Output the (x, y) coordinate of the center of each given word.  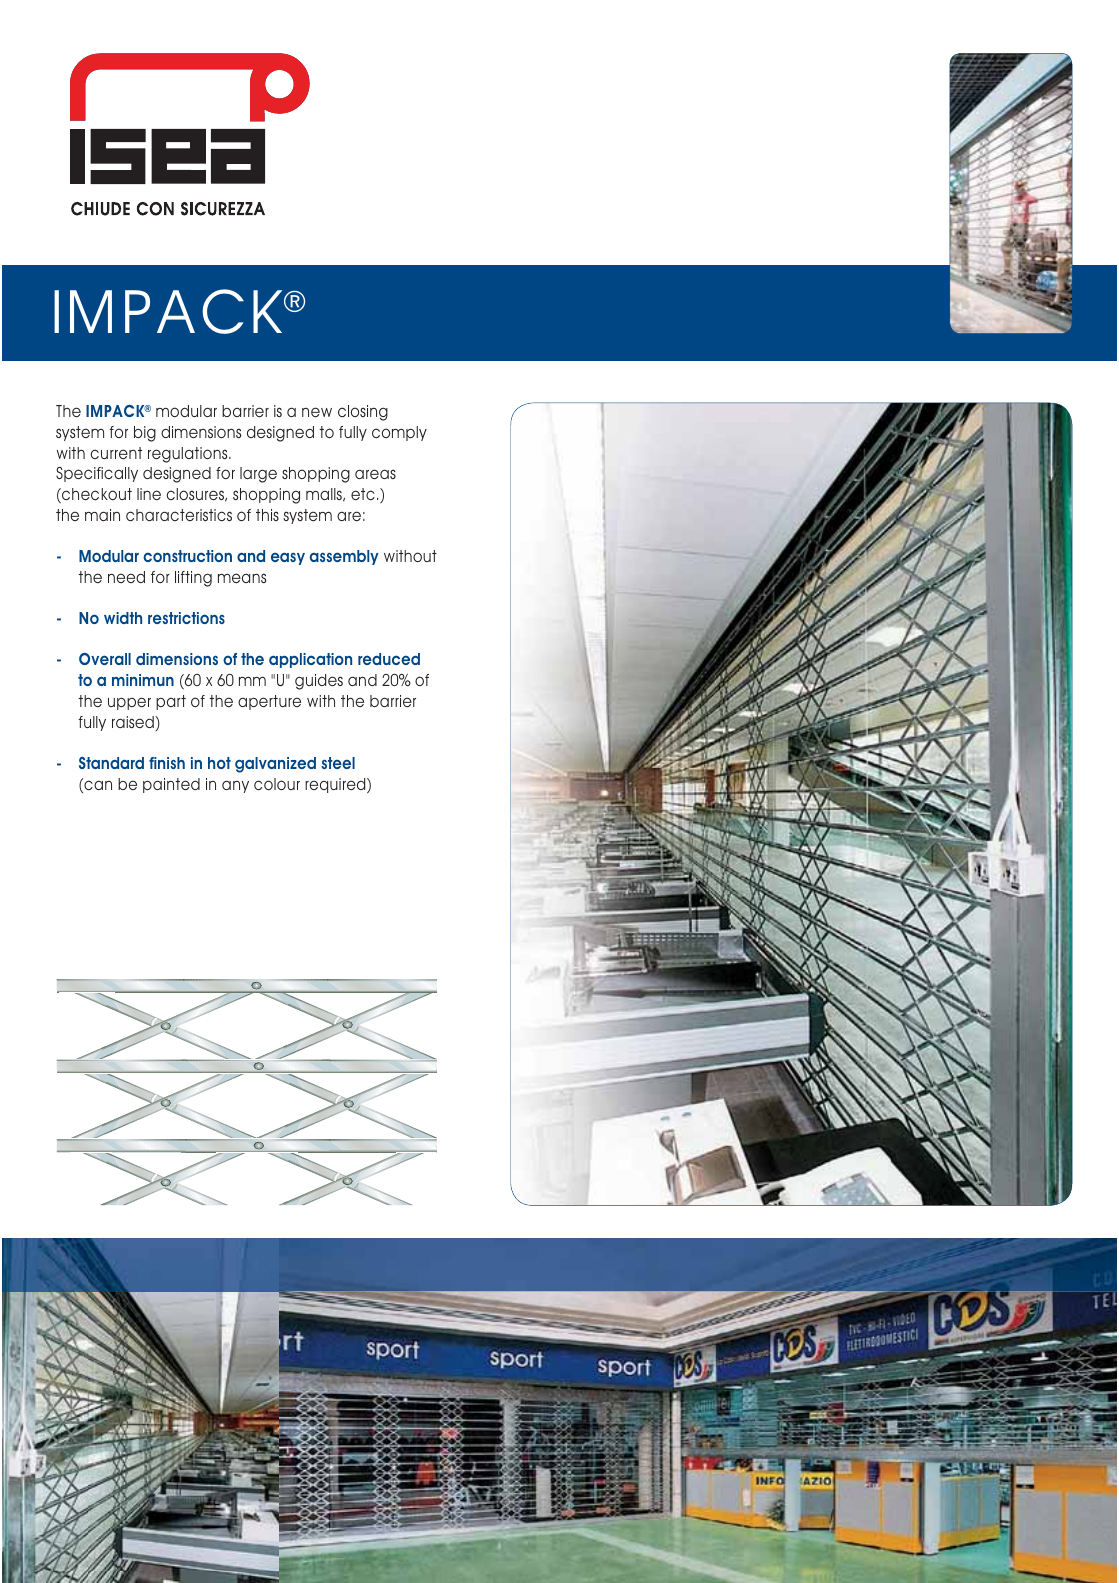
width (123, 618)
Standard (111, 763)
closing (363, 413)
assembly (344, 557)
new (317, 412)
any (235, 786)
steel (338, 763)
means (242, 578)
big (145, 434)
